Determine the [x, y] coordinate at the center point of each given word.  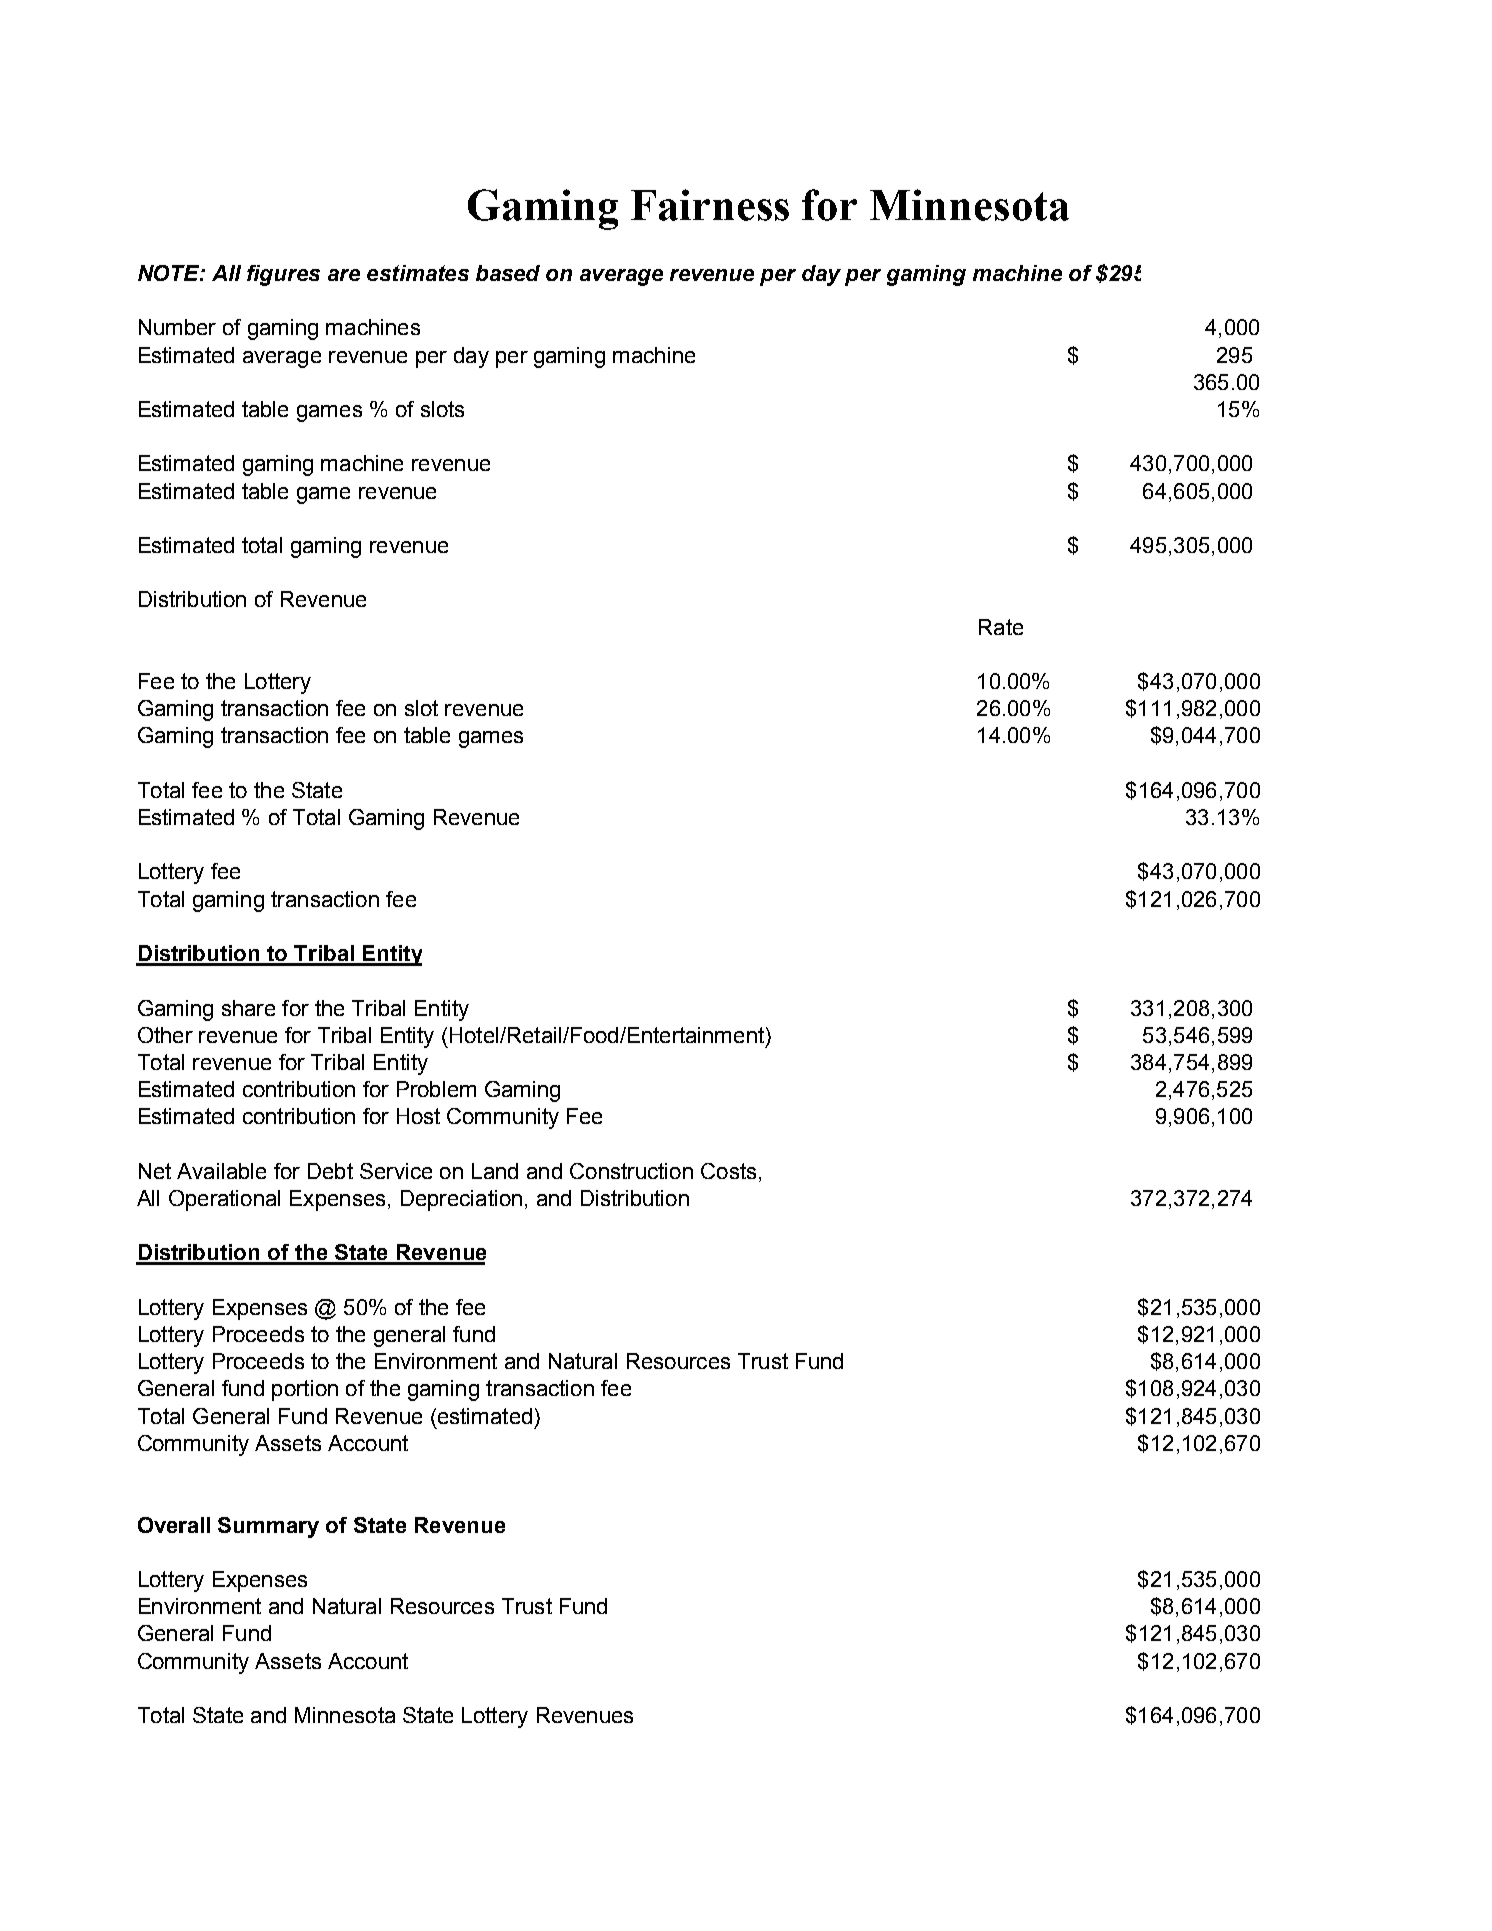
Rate [1001, 627]
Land [495, 1171]
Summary [268, 1527]
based [508, 273]
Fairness [710, 205]
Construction [631, 1171]
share [248, 1008]
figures [283, 275]
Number [177, 327]
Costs [728, 1171]
